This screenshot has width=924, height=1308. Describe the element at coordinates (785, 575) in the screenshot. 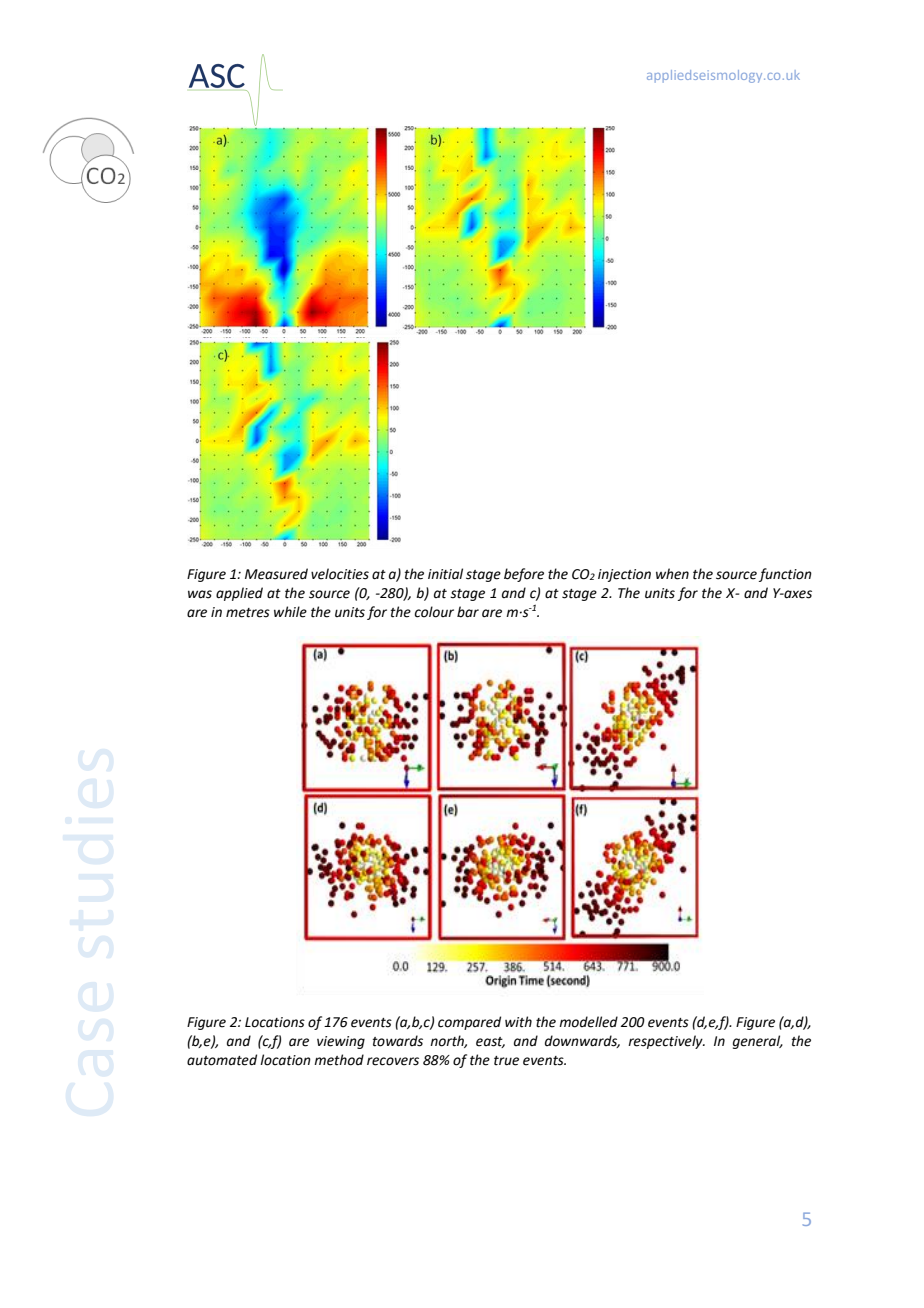

I see `function` at that location.
